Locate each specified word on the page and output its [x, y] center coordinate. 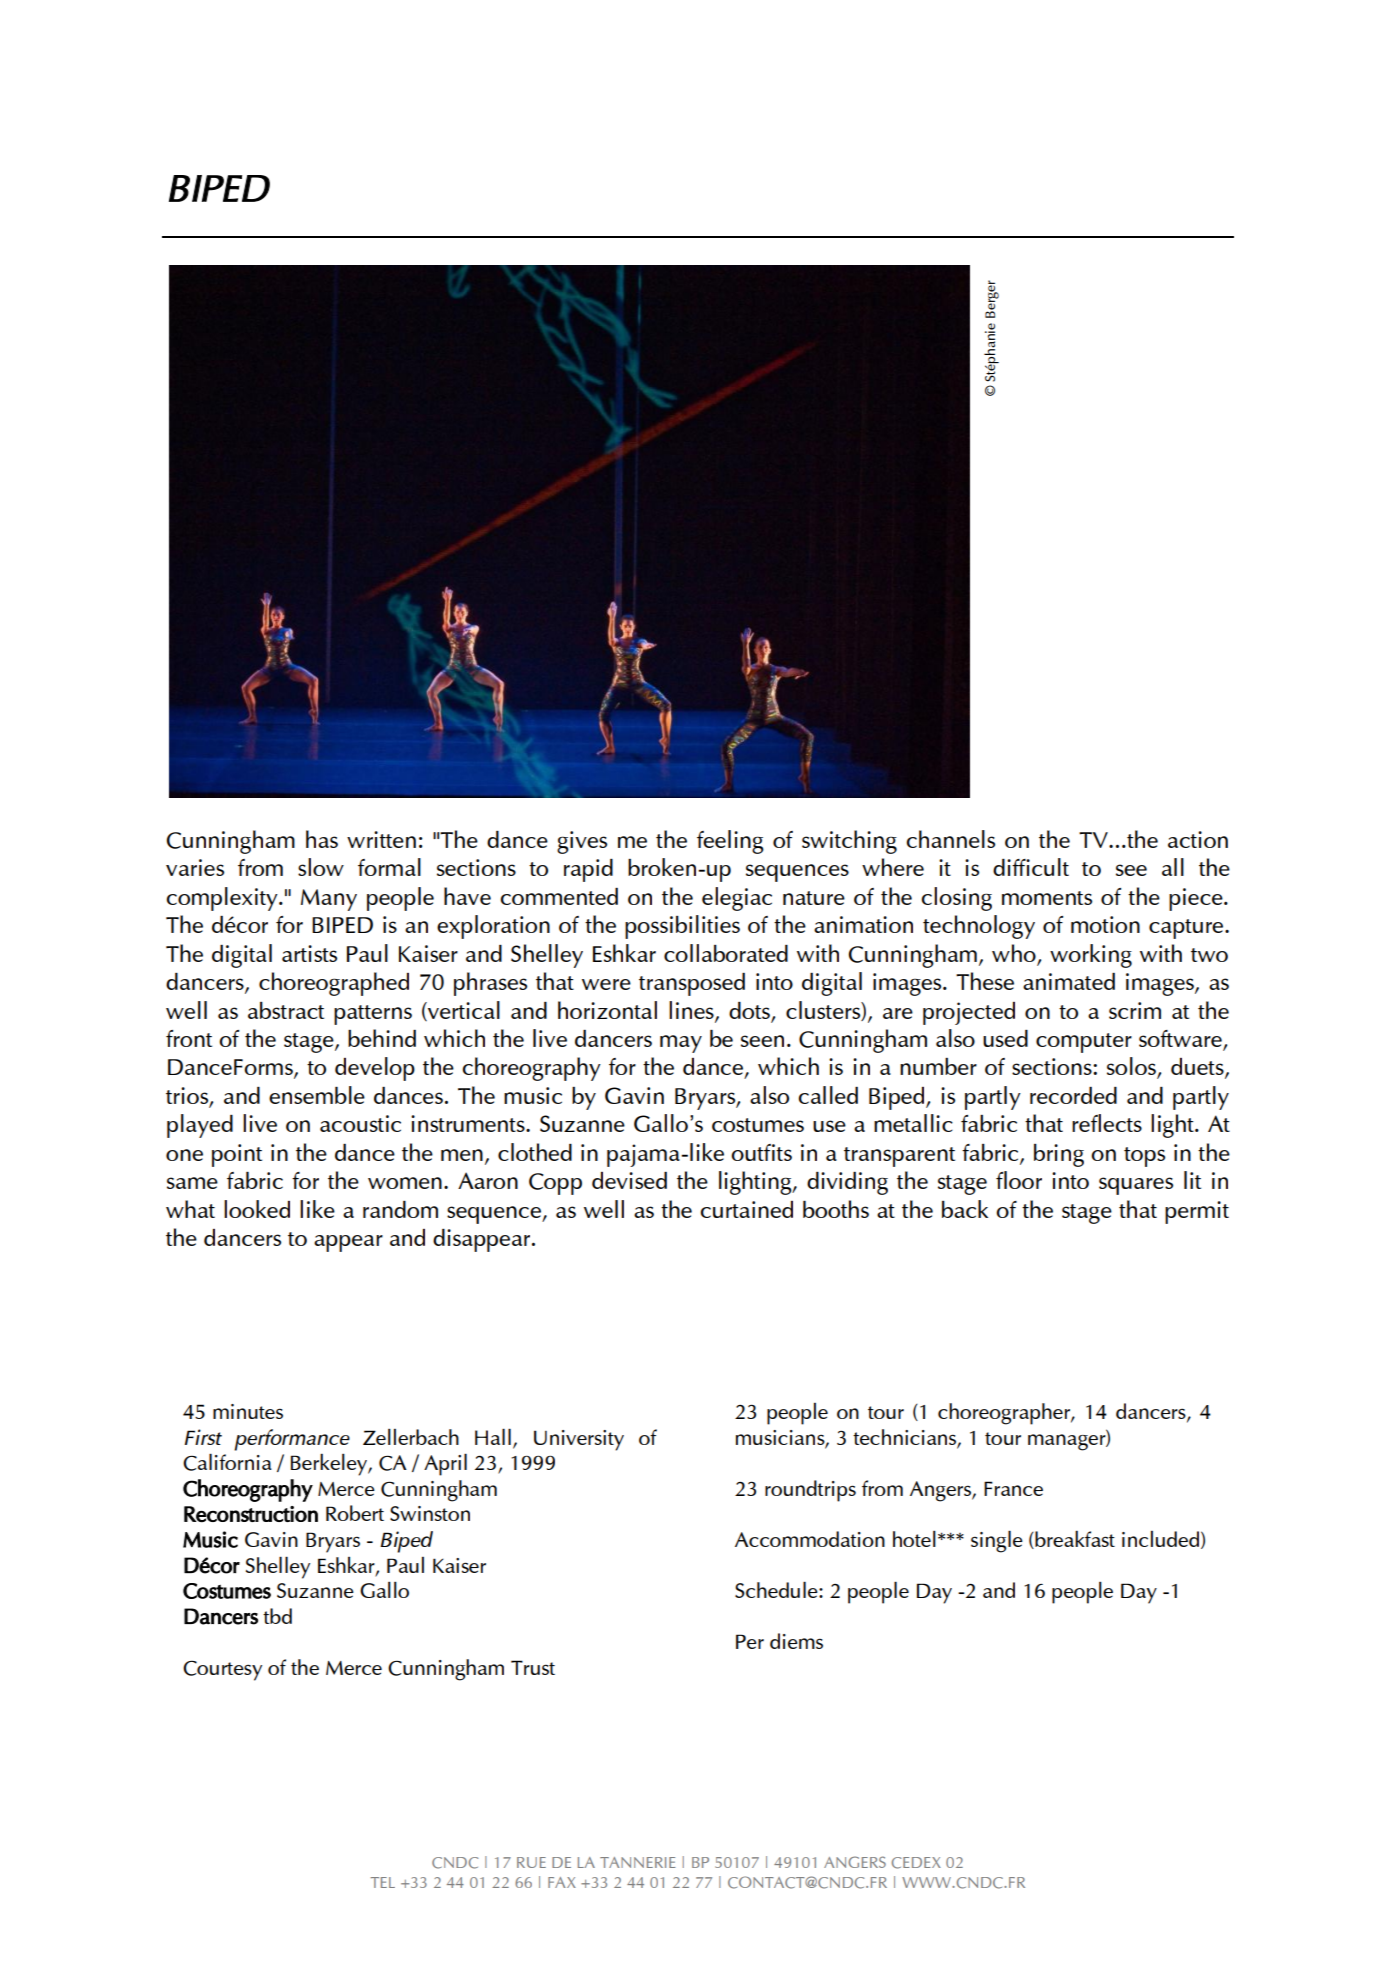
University [579, 1440]
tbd [277, 1616]
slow [321, 867]
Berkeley [330, 1464]
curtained [746, 1209]
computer [1084, 1043]
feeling [730, 842]
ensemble [317, 1095]
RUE [531, 1862]
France [1013, 1488]
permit [1197, 1212]
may [681, 1044]
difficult [1031, 867]
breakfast [1074, 1539]
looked [257, 1209]
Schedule [777, 1589]
